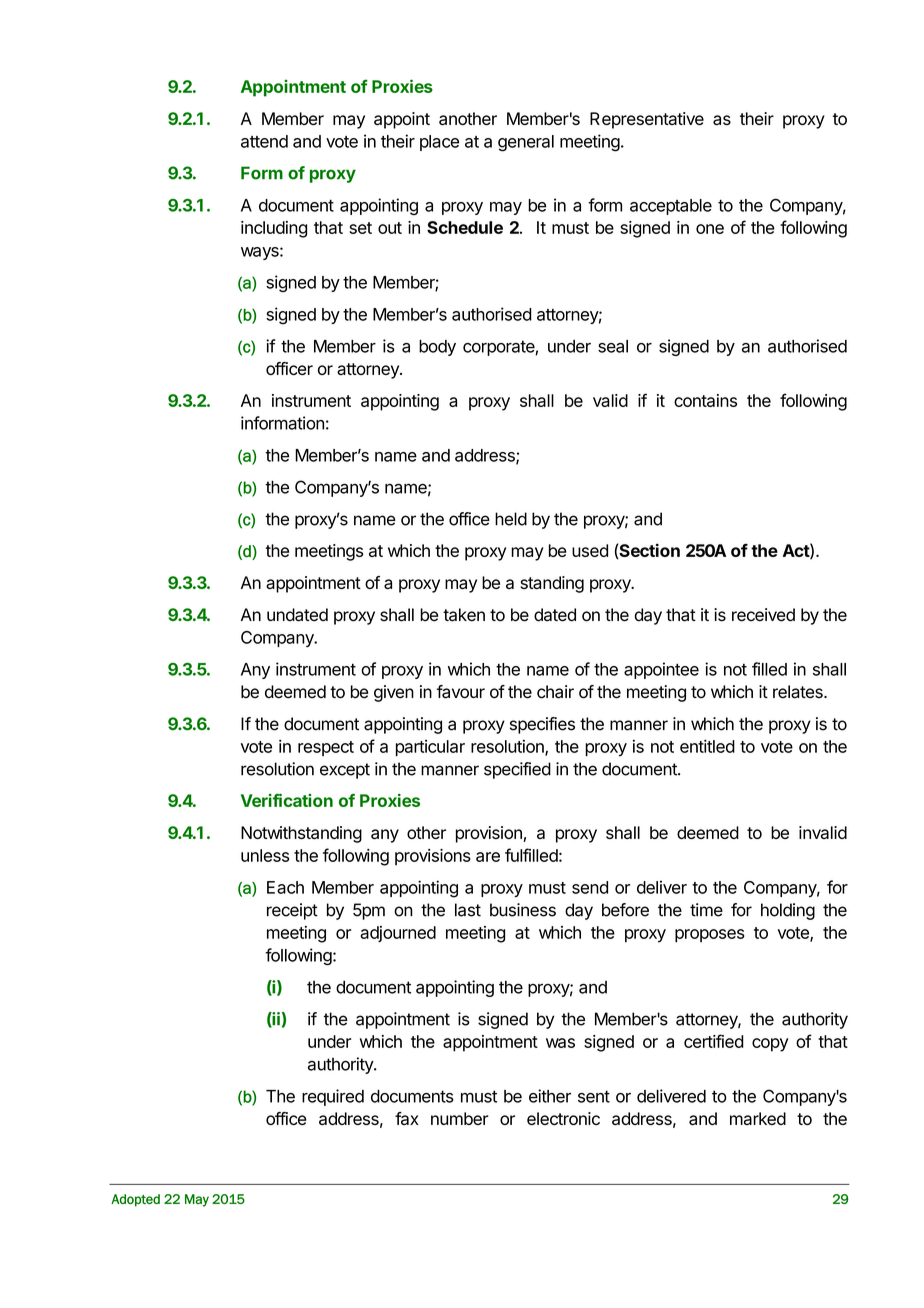 The width and height of the screenshot is (924, 1308). What do you see at coordinates (460, 1118) in the screenshot?
I see `number` at bounding box center [460, 1118].
